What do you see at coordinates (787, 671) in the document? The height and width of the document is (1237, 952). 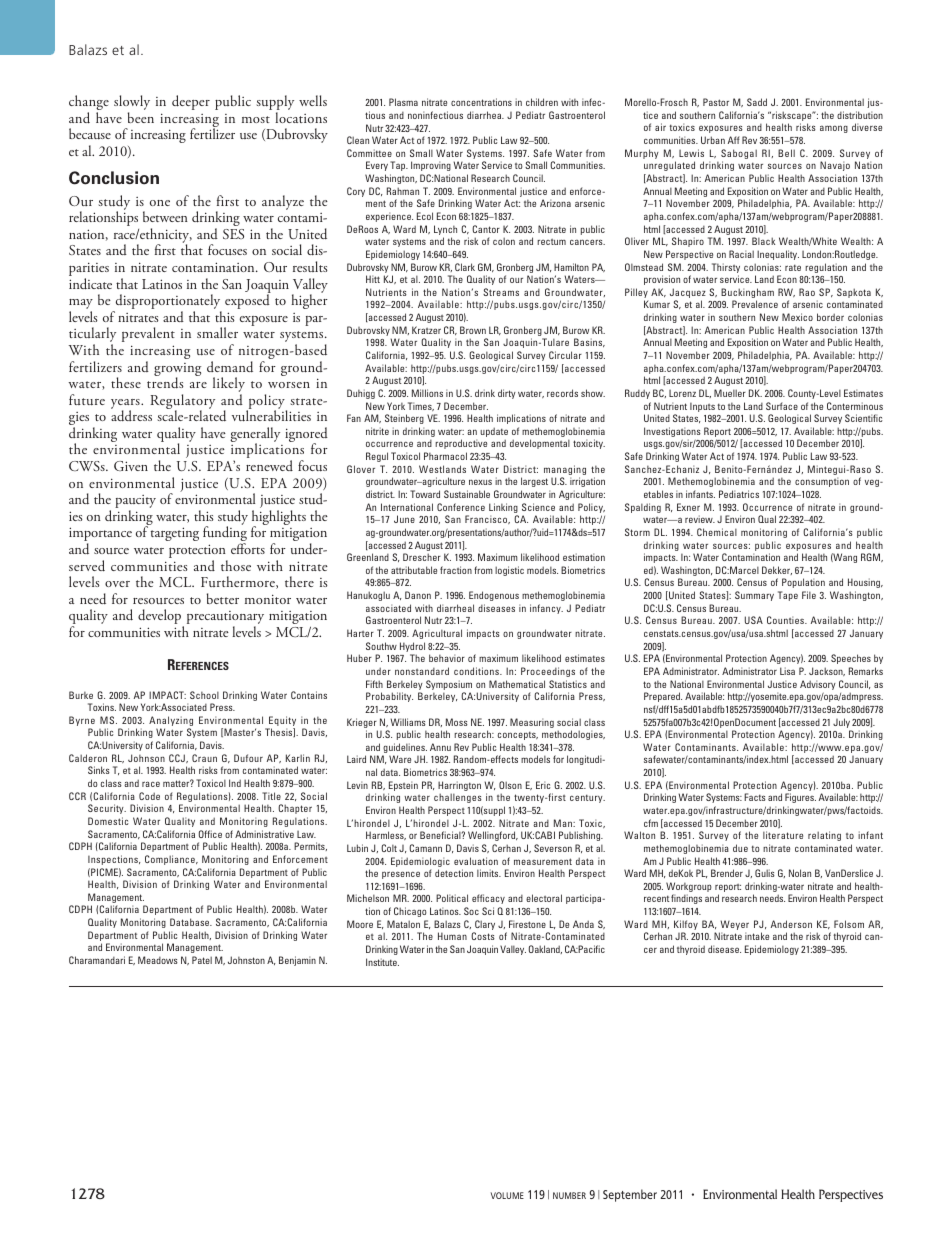 I see `Lisa` at bounding box center [787, 671].
